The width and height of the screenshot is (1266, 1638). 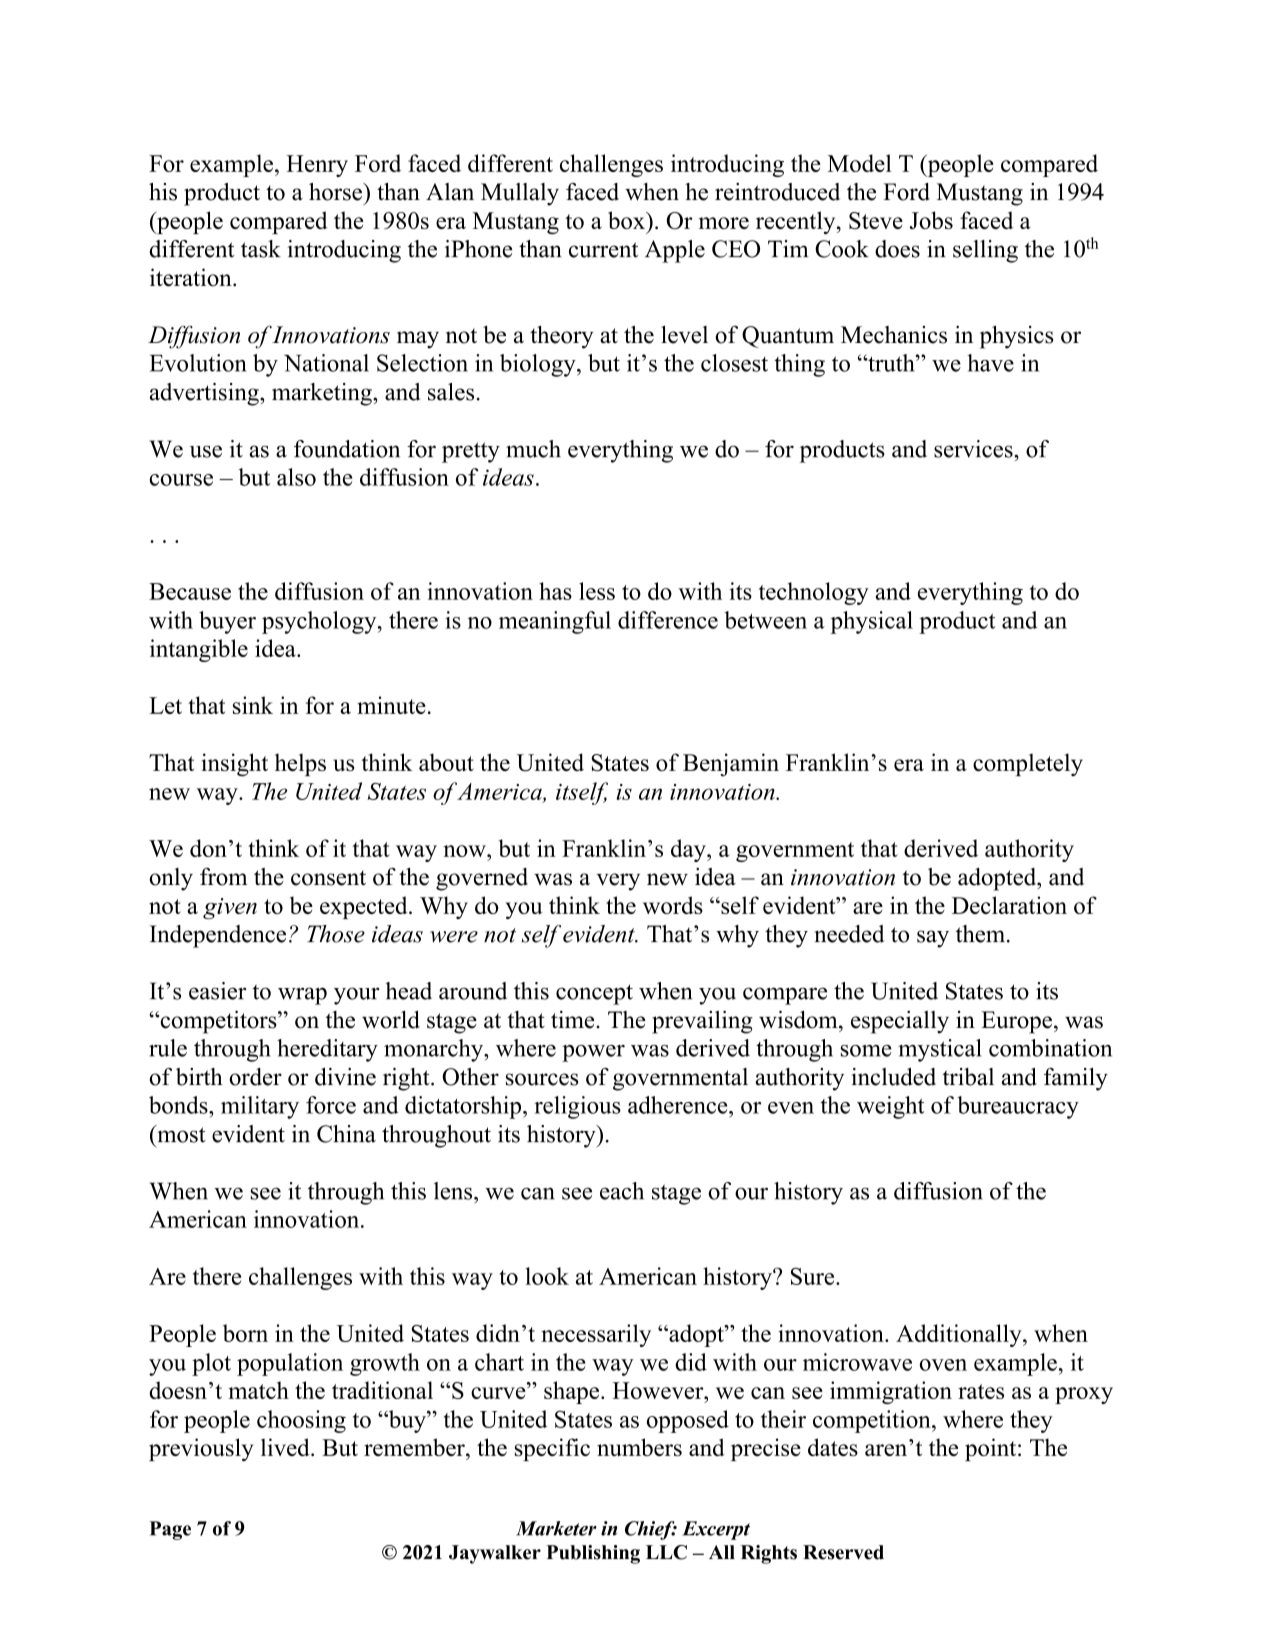 What do you see at coordinates (1016, 1022) in the screenshot?
I see `Europe` at bounding box center [1016, 1022].
